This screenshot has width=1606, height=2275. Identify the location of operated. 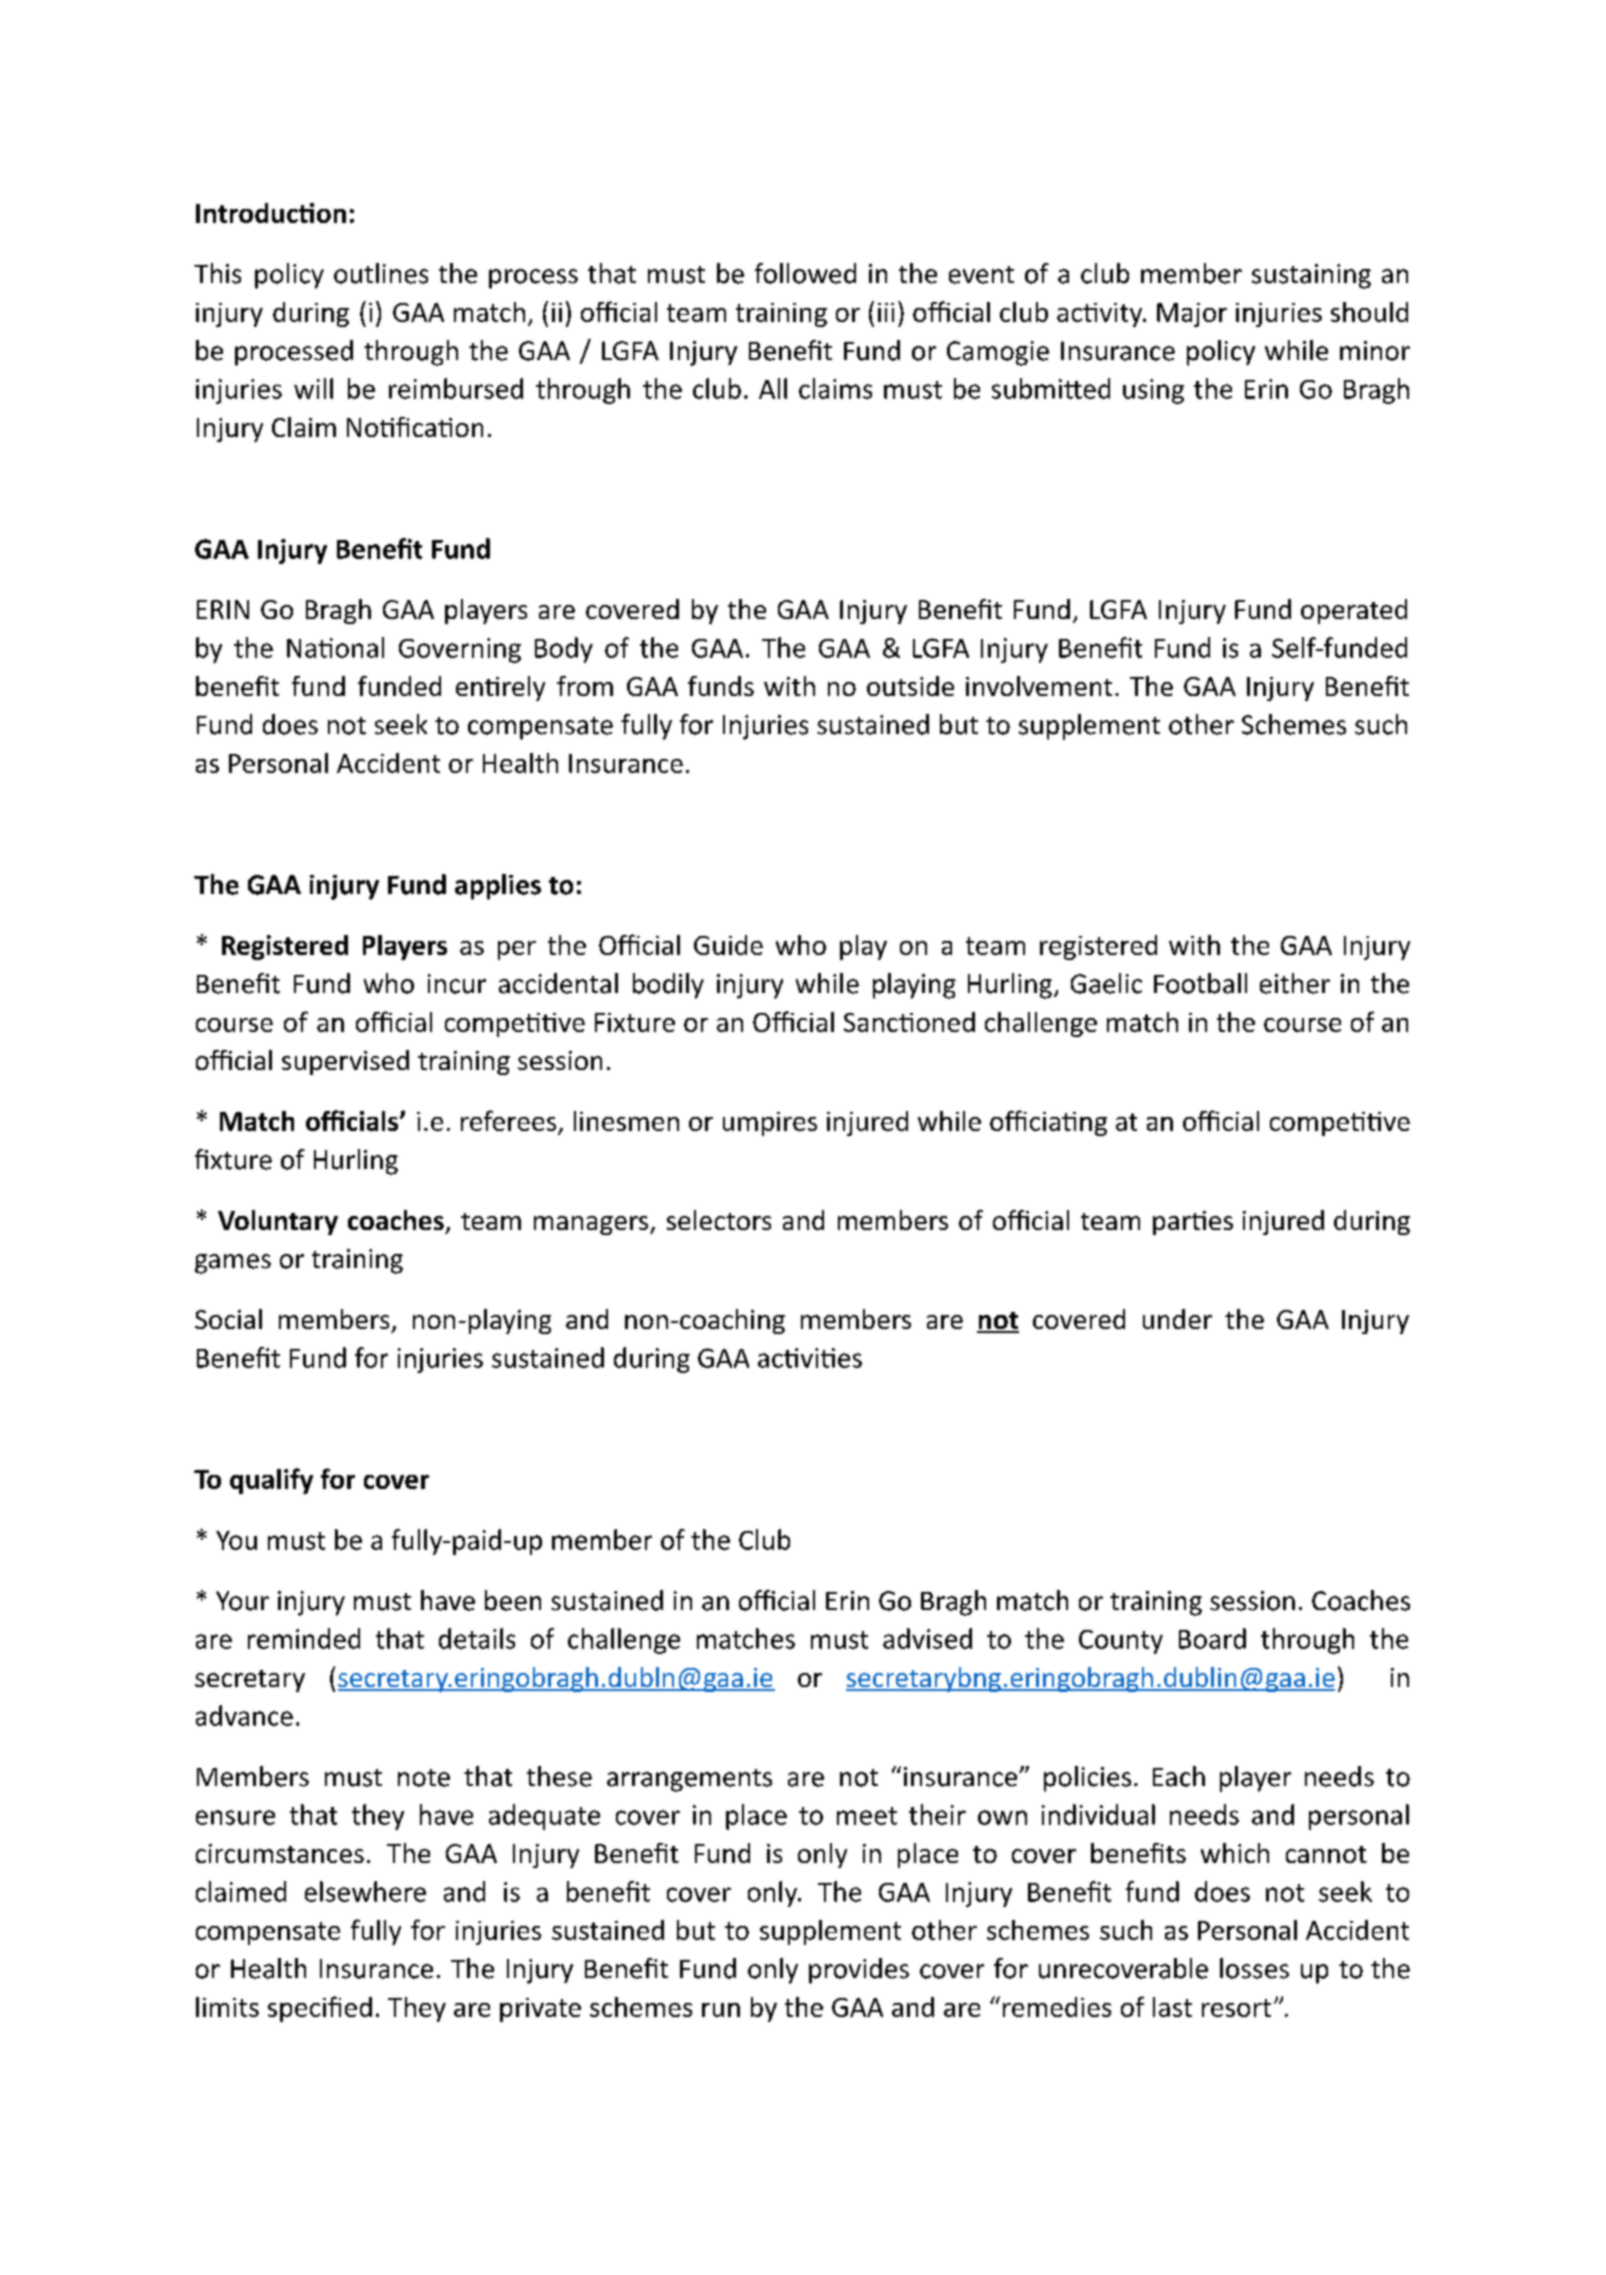
(1354, 611).
